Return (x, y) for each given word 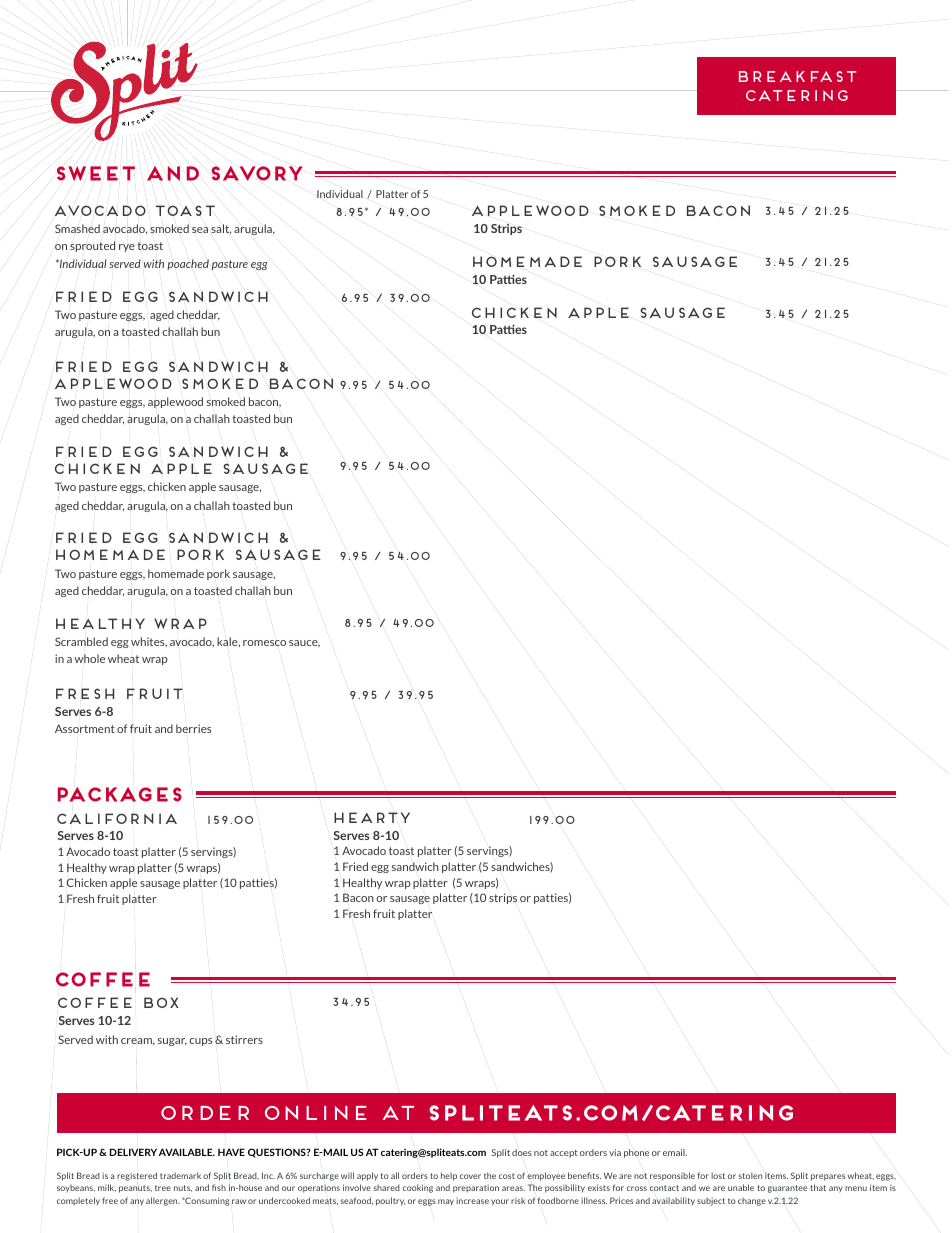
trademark (180, 1175)
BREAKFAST (798, 76)
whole (89, 658)
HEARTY (372, 817)
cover (470, 1176)
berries (194, 728)
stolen (750, 1175)
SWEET (96, 173)
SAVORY (257, 173)
